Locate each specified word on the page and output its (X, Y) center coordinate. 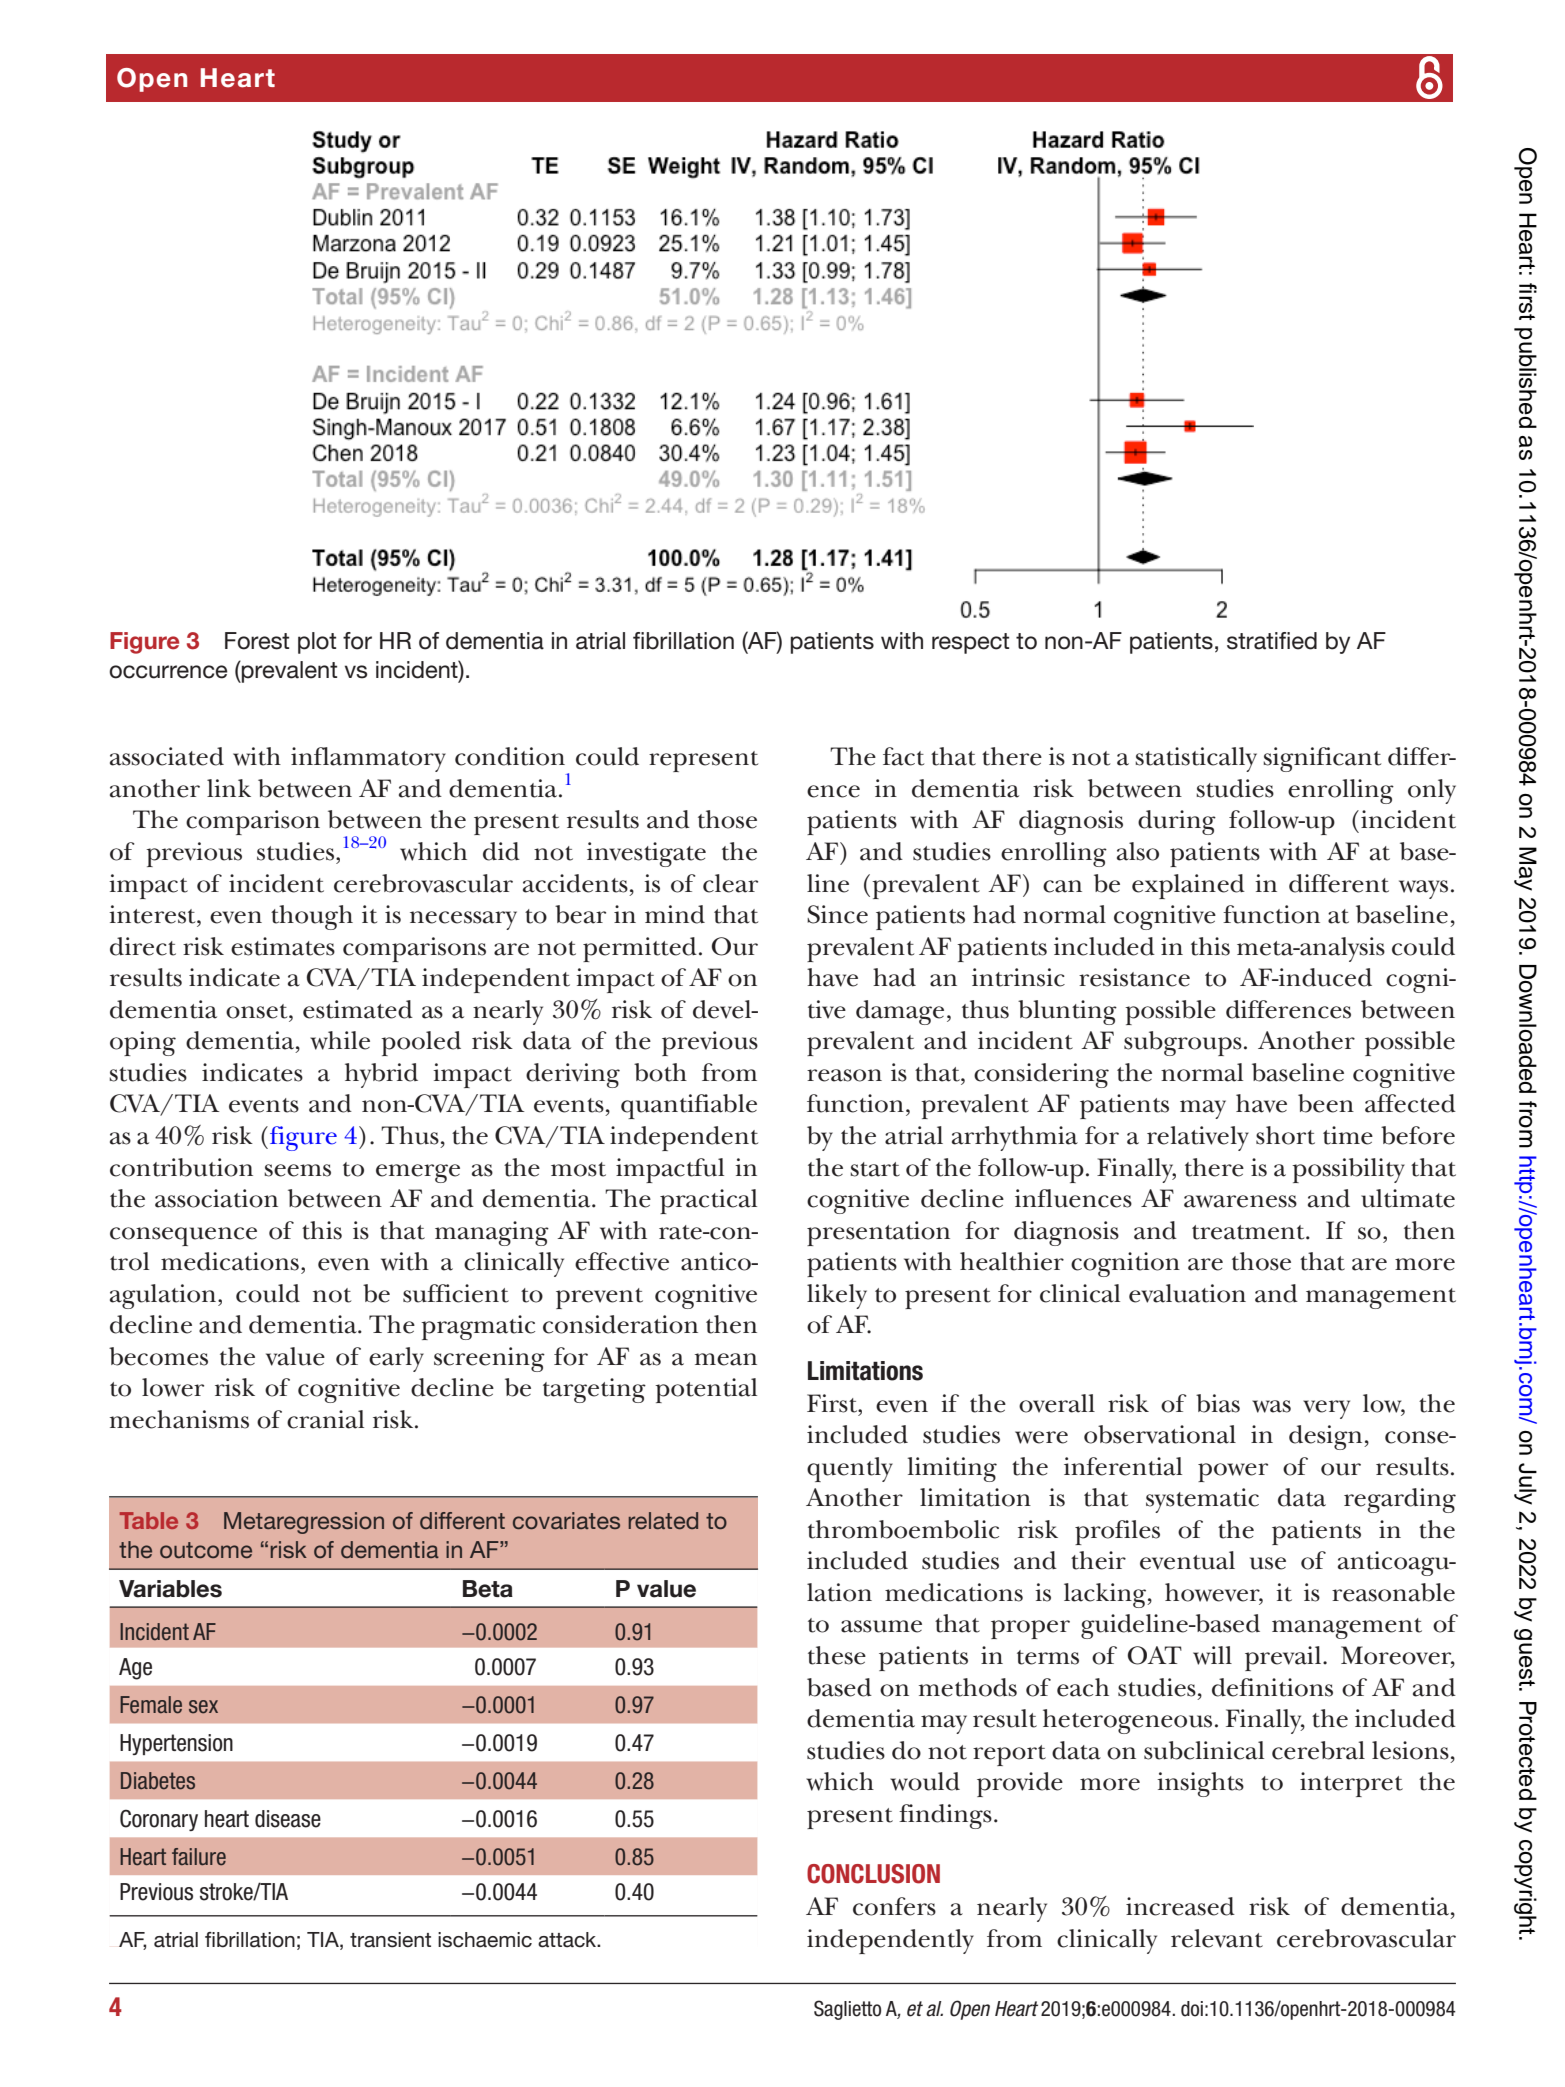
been (1326, 1103)
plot (317, 643)
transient (390, 1940)
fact (903, 756)
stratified (1272, 641)
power (1233, 1472)
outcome (206, 1550)
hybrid (381, 1075)
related (663, 1520)
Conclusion (873, 1874)
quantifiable (689, 1106)
